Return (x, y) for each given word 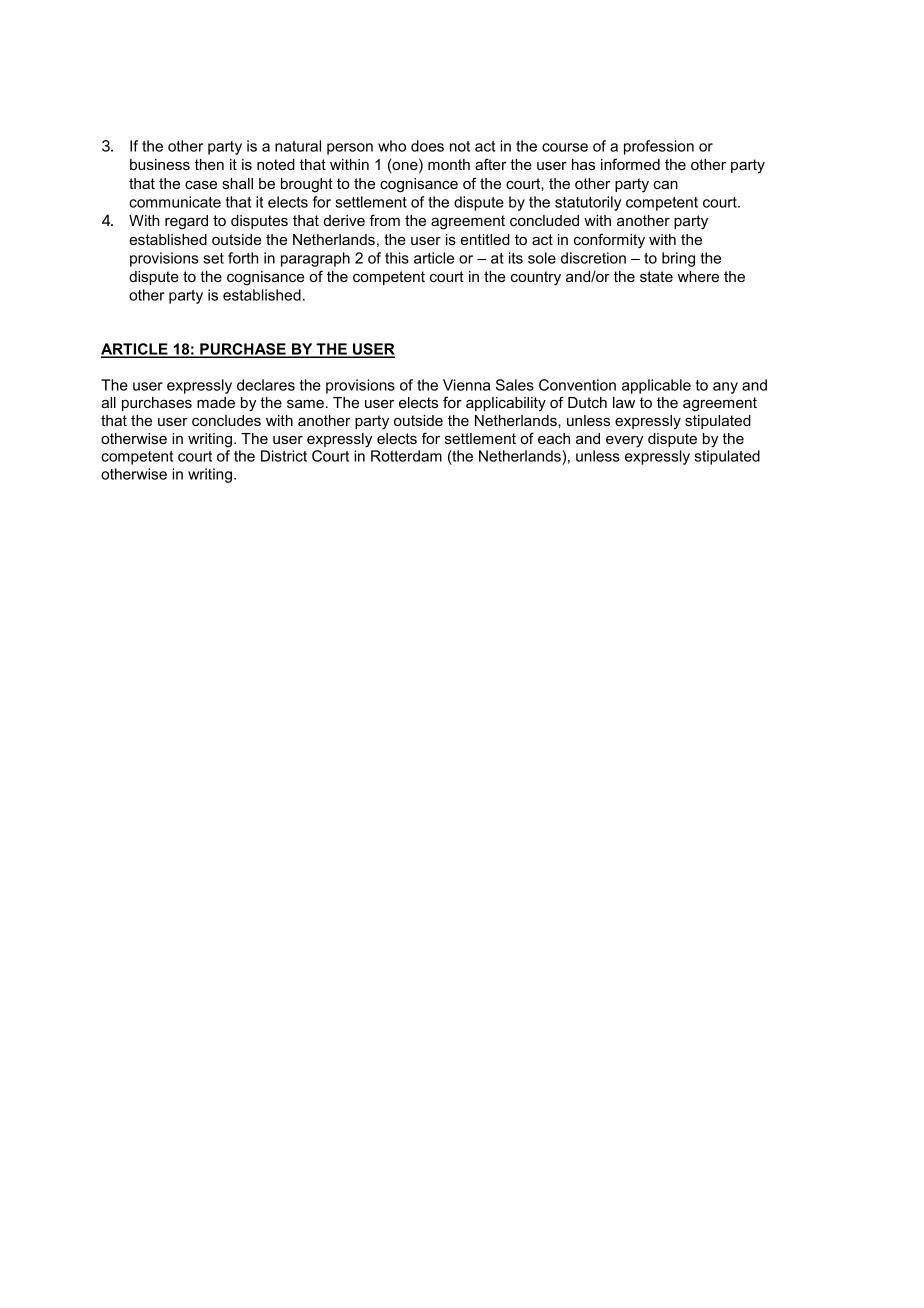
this (397, 258)
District (284, 456)
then (209, 164)
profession (659, 147)
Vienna (466, 385)
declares (266, 385)
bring (678, 259)
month (449, 164)
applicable (656, 386)
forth (243, 258)
